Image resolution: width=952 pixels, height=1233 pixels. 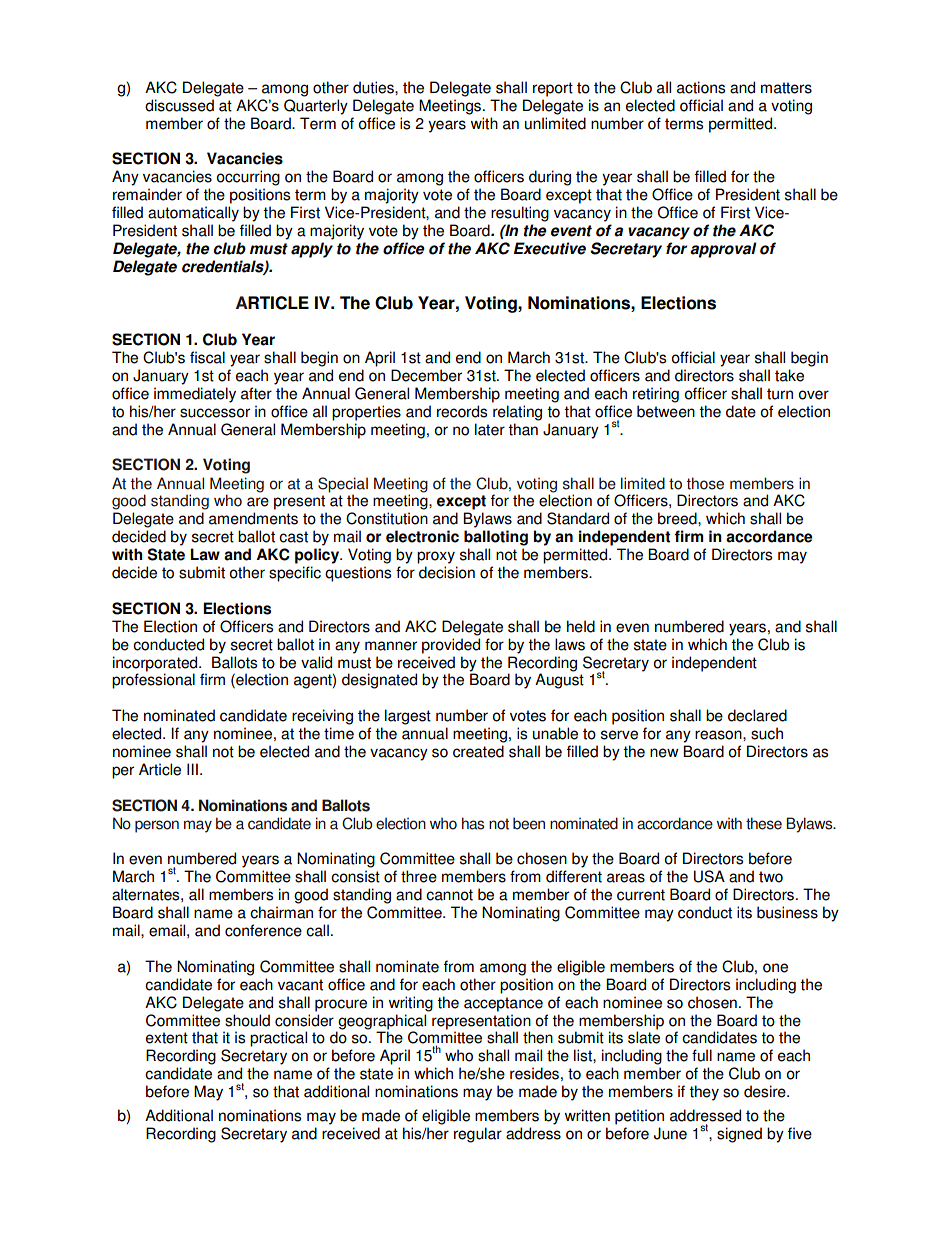 What do you see at coordinates (553, 89) in the document?
I see `report` at bounding box center [553, 89].
